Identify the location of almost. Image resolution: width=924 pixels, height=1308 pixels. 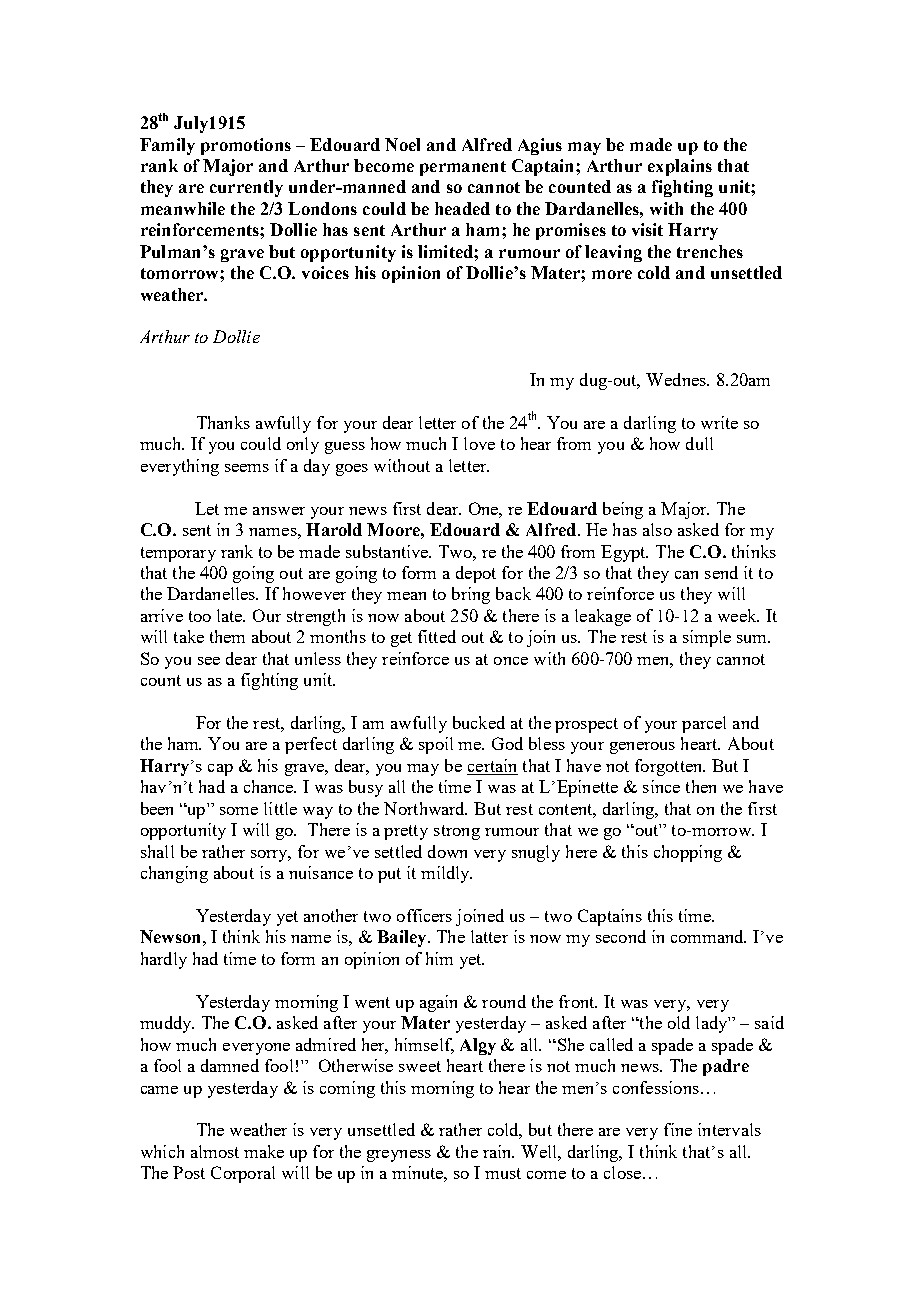
(215, 1151).
